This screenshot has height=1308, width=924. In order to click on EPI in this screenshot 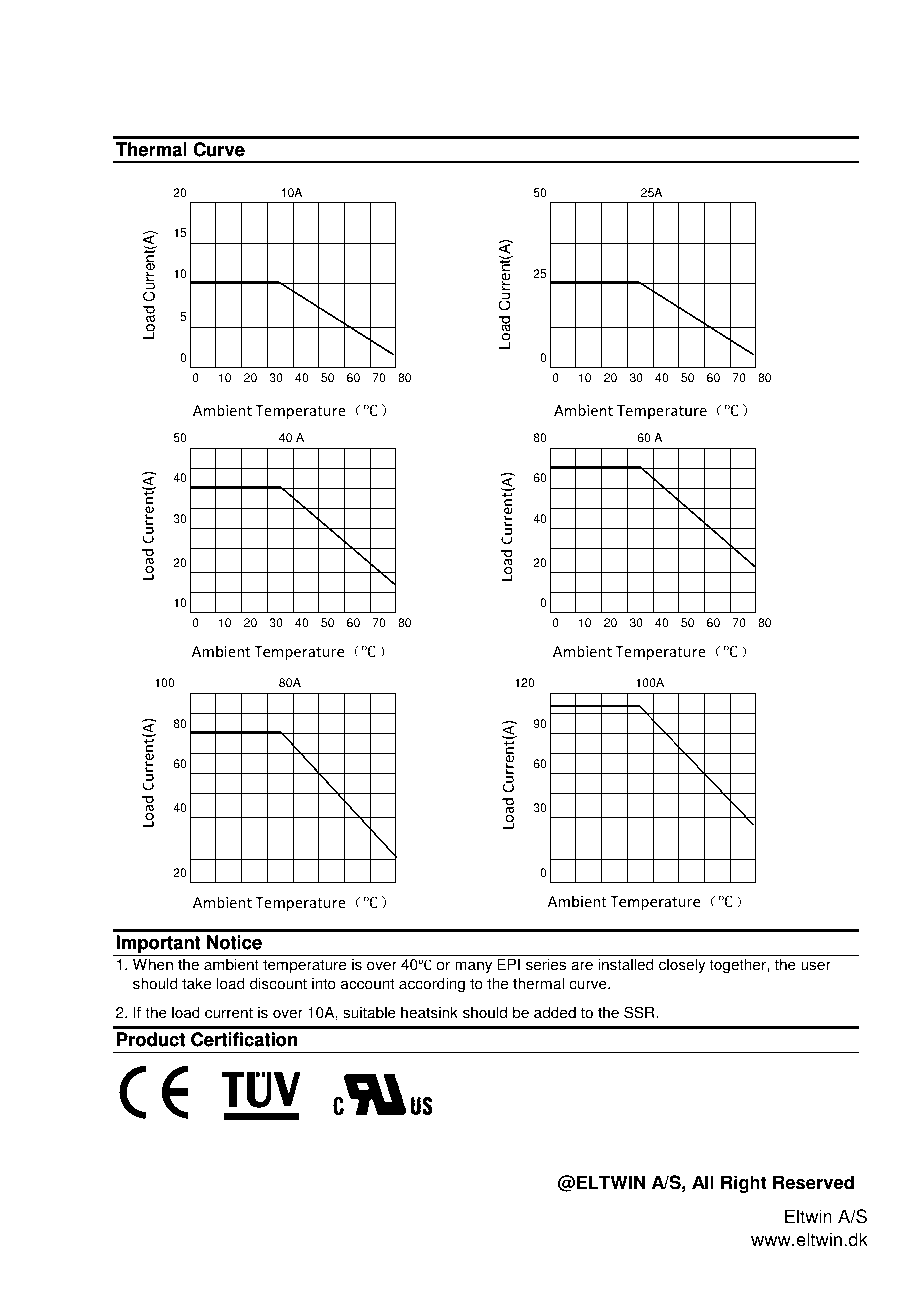, I will do `click(508, 964)`.
